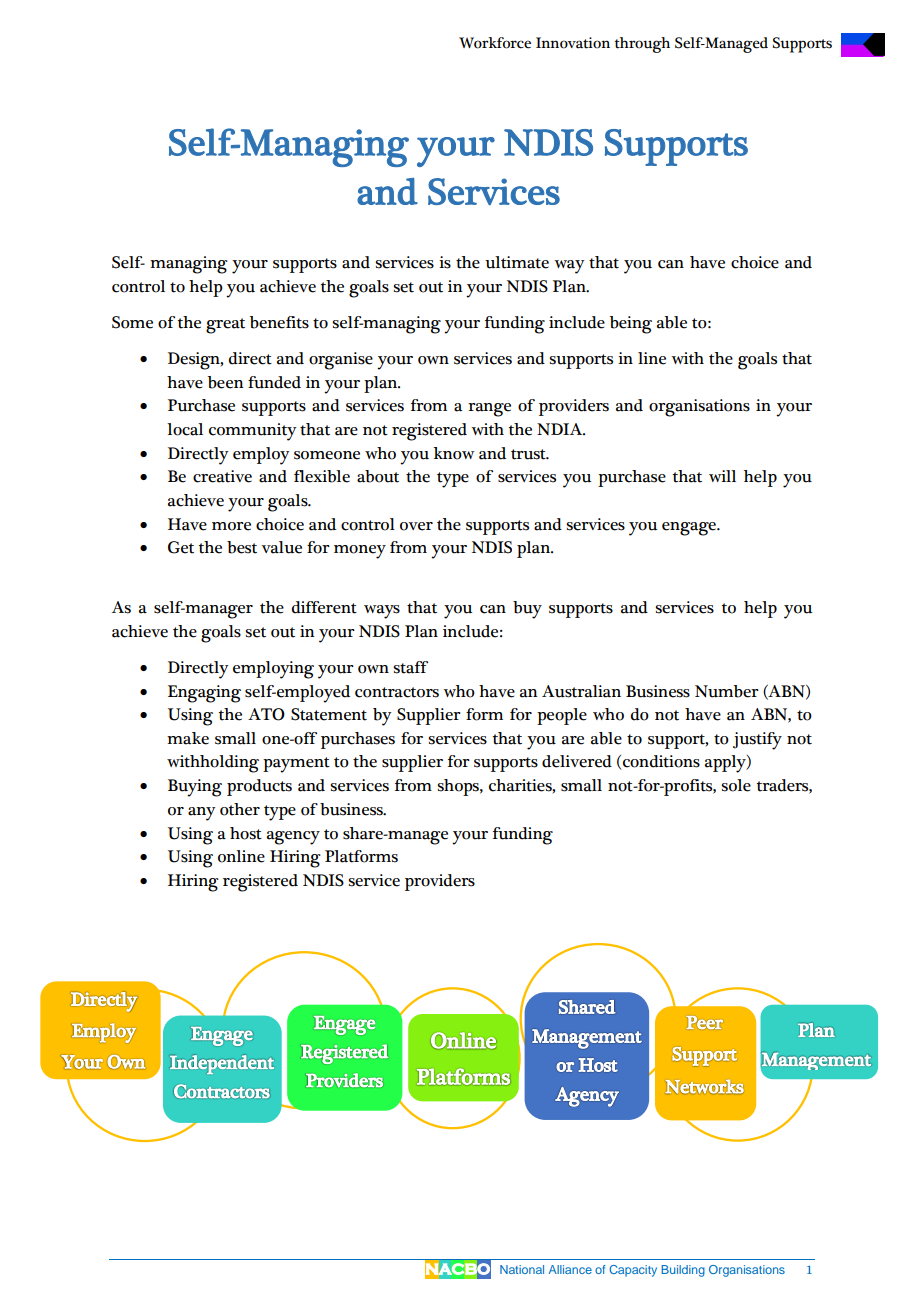 This document has height=1308, width=924. Describe the element at coordinates (246, 833) in the document. I see `host` at that location.
